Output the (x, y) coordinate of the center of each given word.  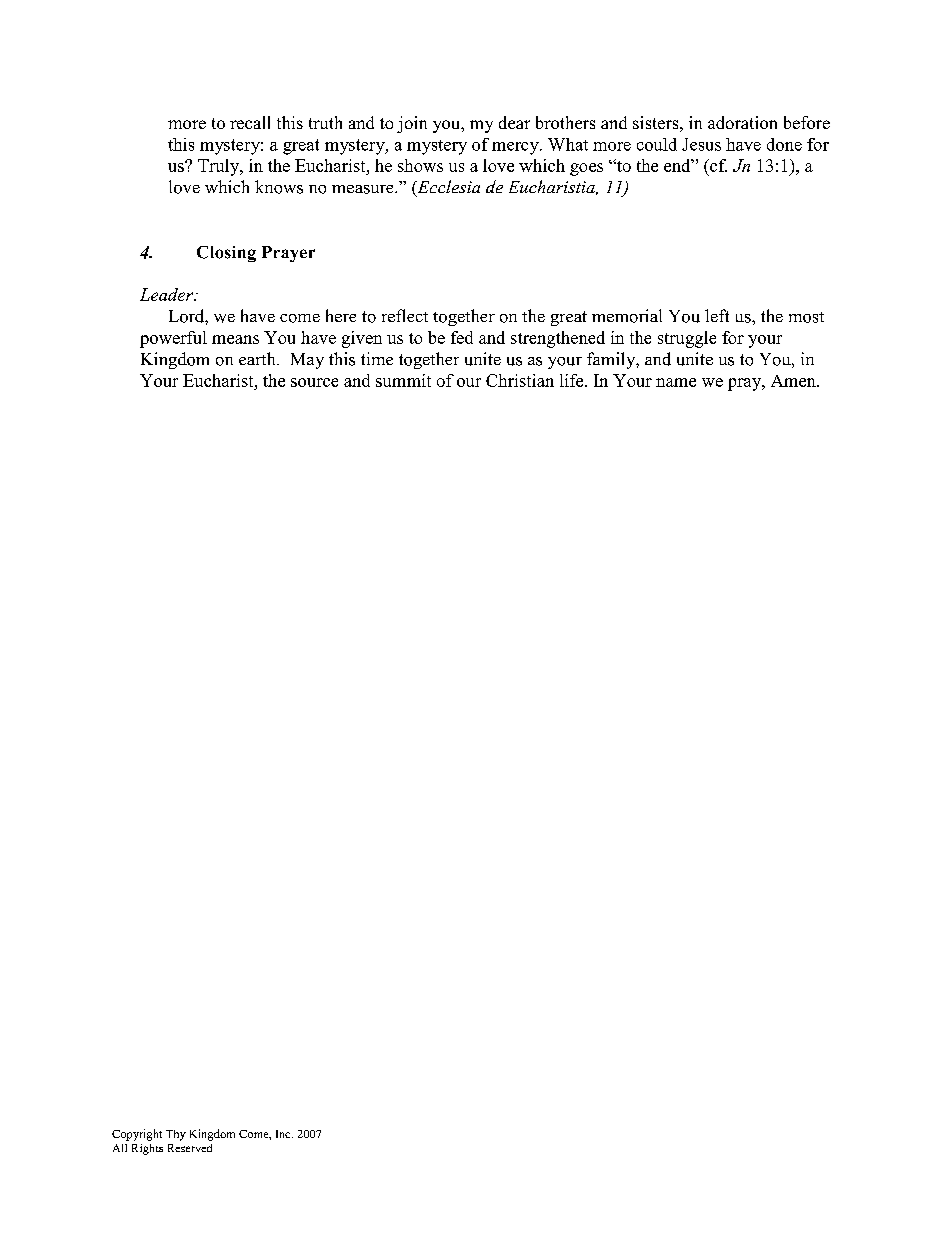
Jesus (701, 144)
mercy (516, 148)
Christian (520, 380)
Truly (220, 167)
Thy (176, 1135)
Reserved (190, 1148)
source (314, 382)
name (676, 382)
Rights (147, 1149)
